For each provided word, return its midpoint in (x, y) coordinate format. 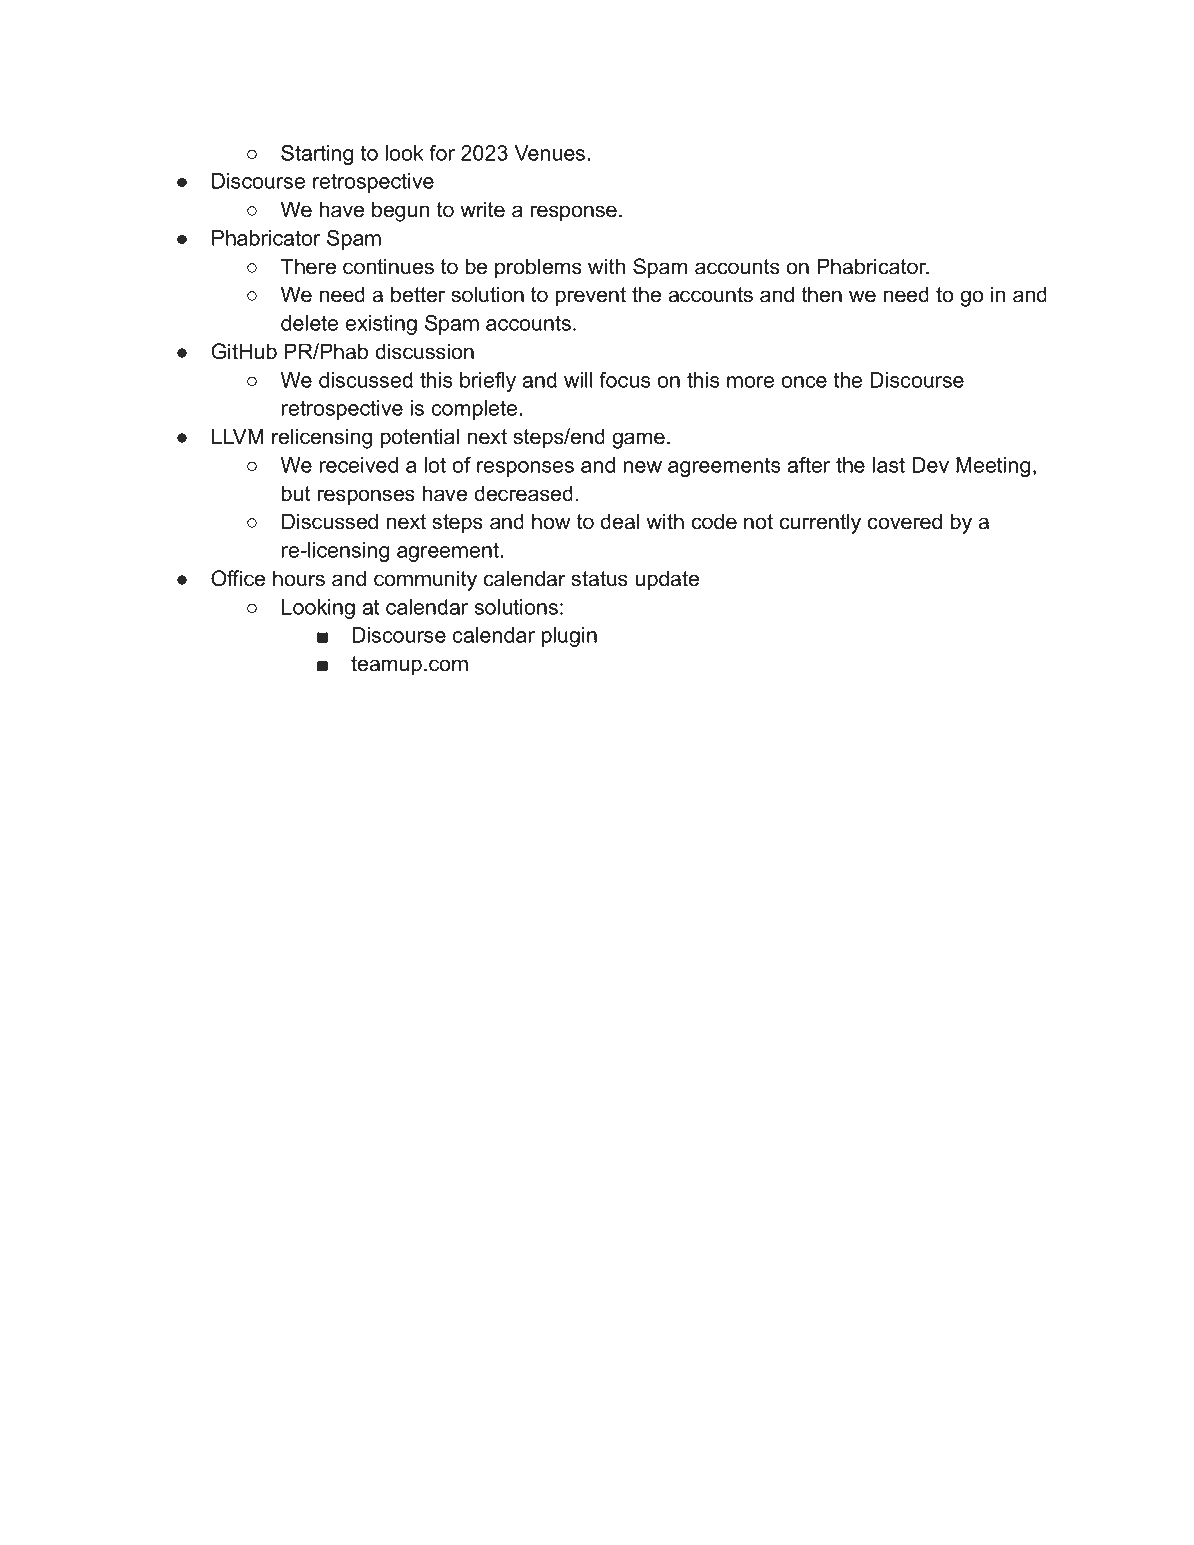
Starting (317, 155)
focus (625, 380)
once (804, 382)
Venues (549, 153)
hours (299, 578)
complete (474, 410)
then (822, 294)
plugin (569, 637)
